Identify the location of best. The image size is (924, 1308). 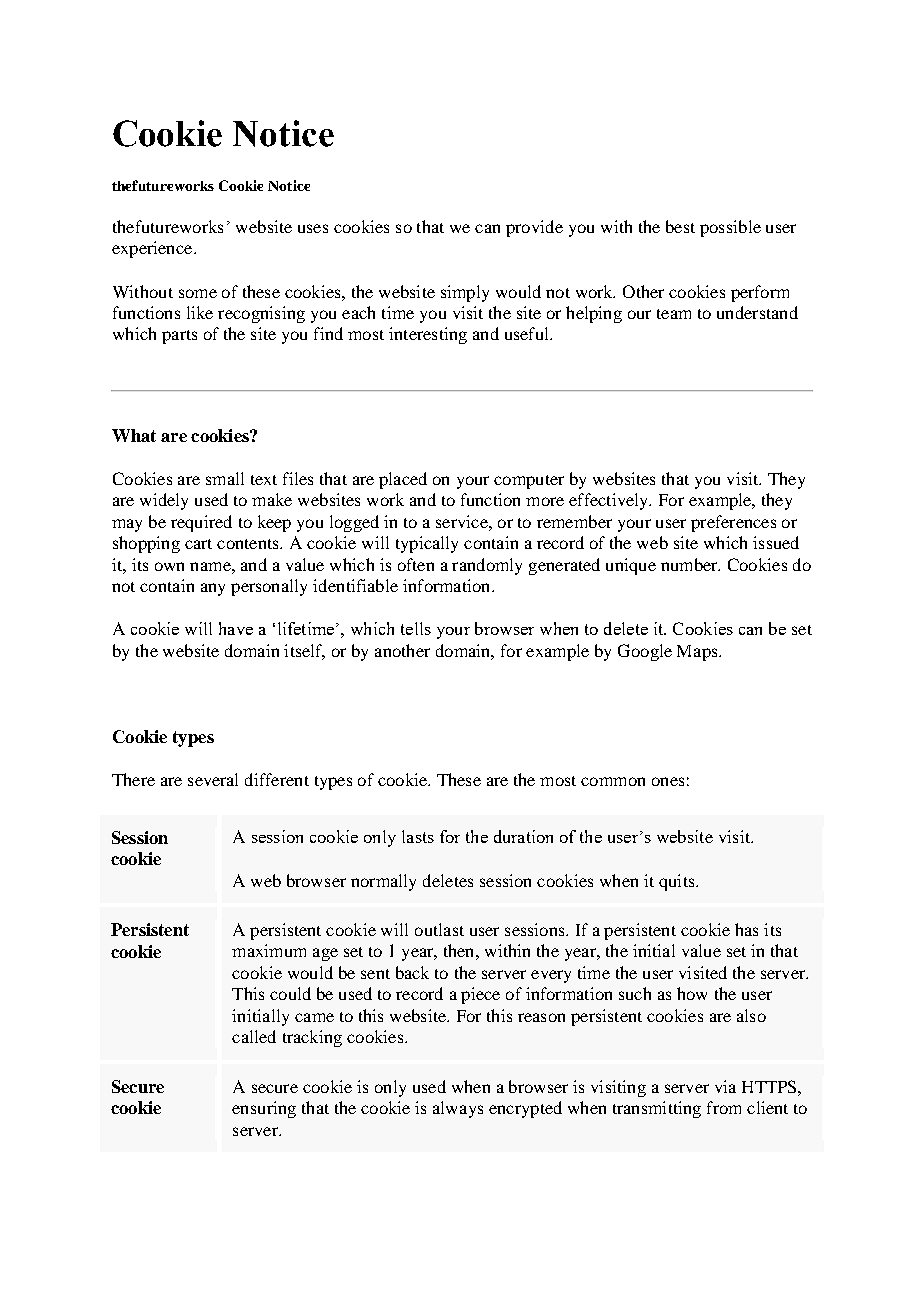
(680, 226).
